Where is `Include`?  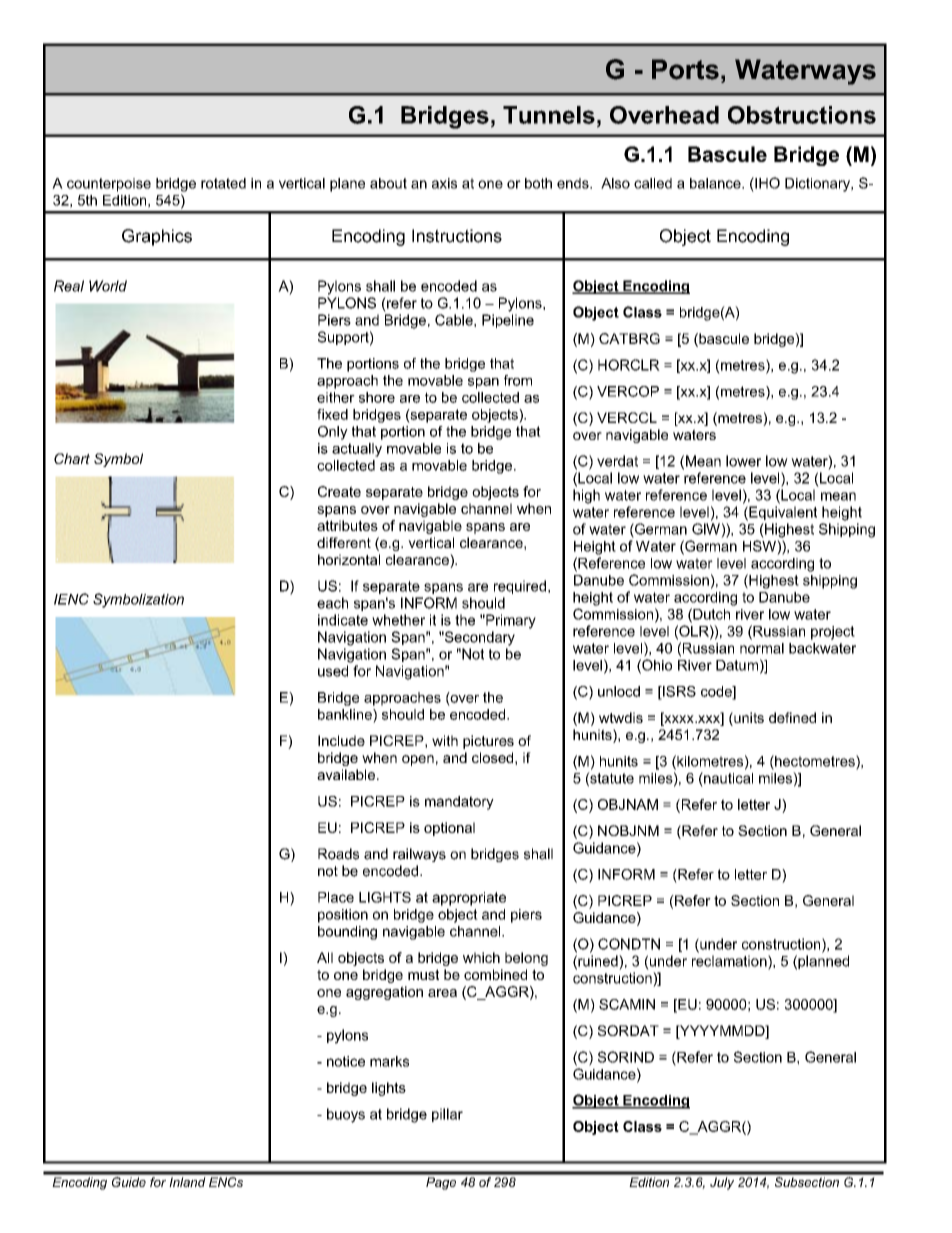 Include is located at coordinates (341, 740).
